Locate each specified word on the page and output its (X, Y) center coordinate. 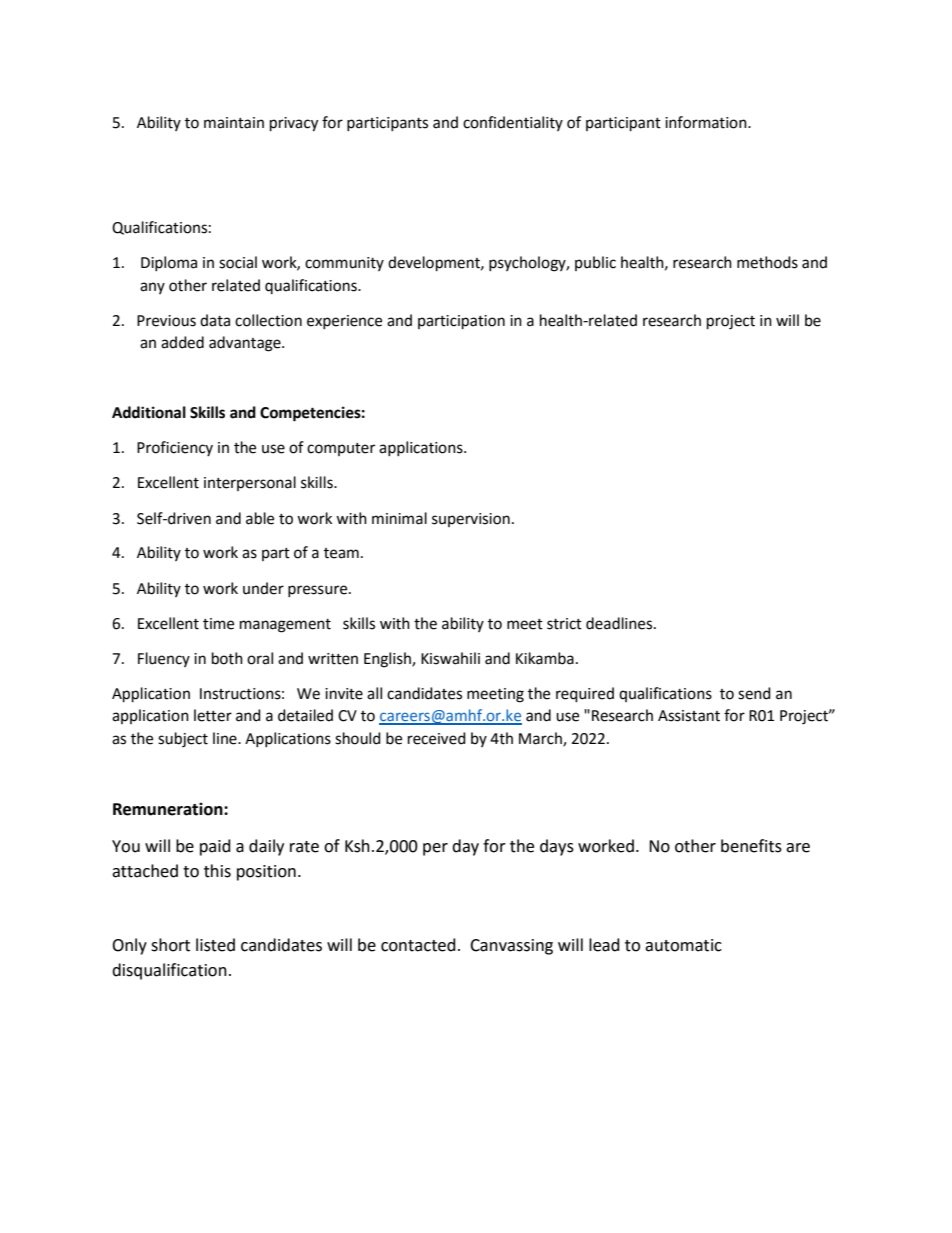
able (260, 518)
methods (767, 262)
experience (344, 322)
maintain (234, 123)
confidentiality (513, 123)
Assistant (689, 716)
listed (215, 945)
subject (183, 740)
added (182, 342)
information (707, 122)
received (437, 738)
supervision (471, 520)
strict (564, 624)
